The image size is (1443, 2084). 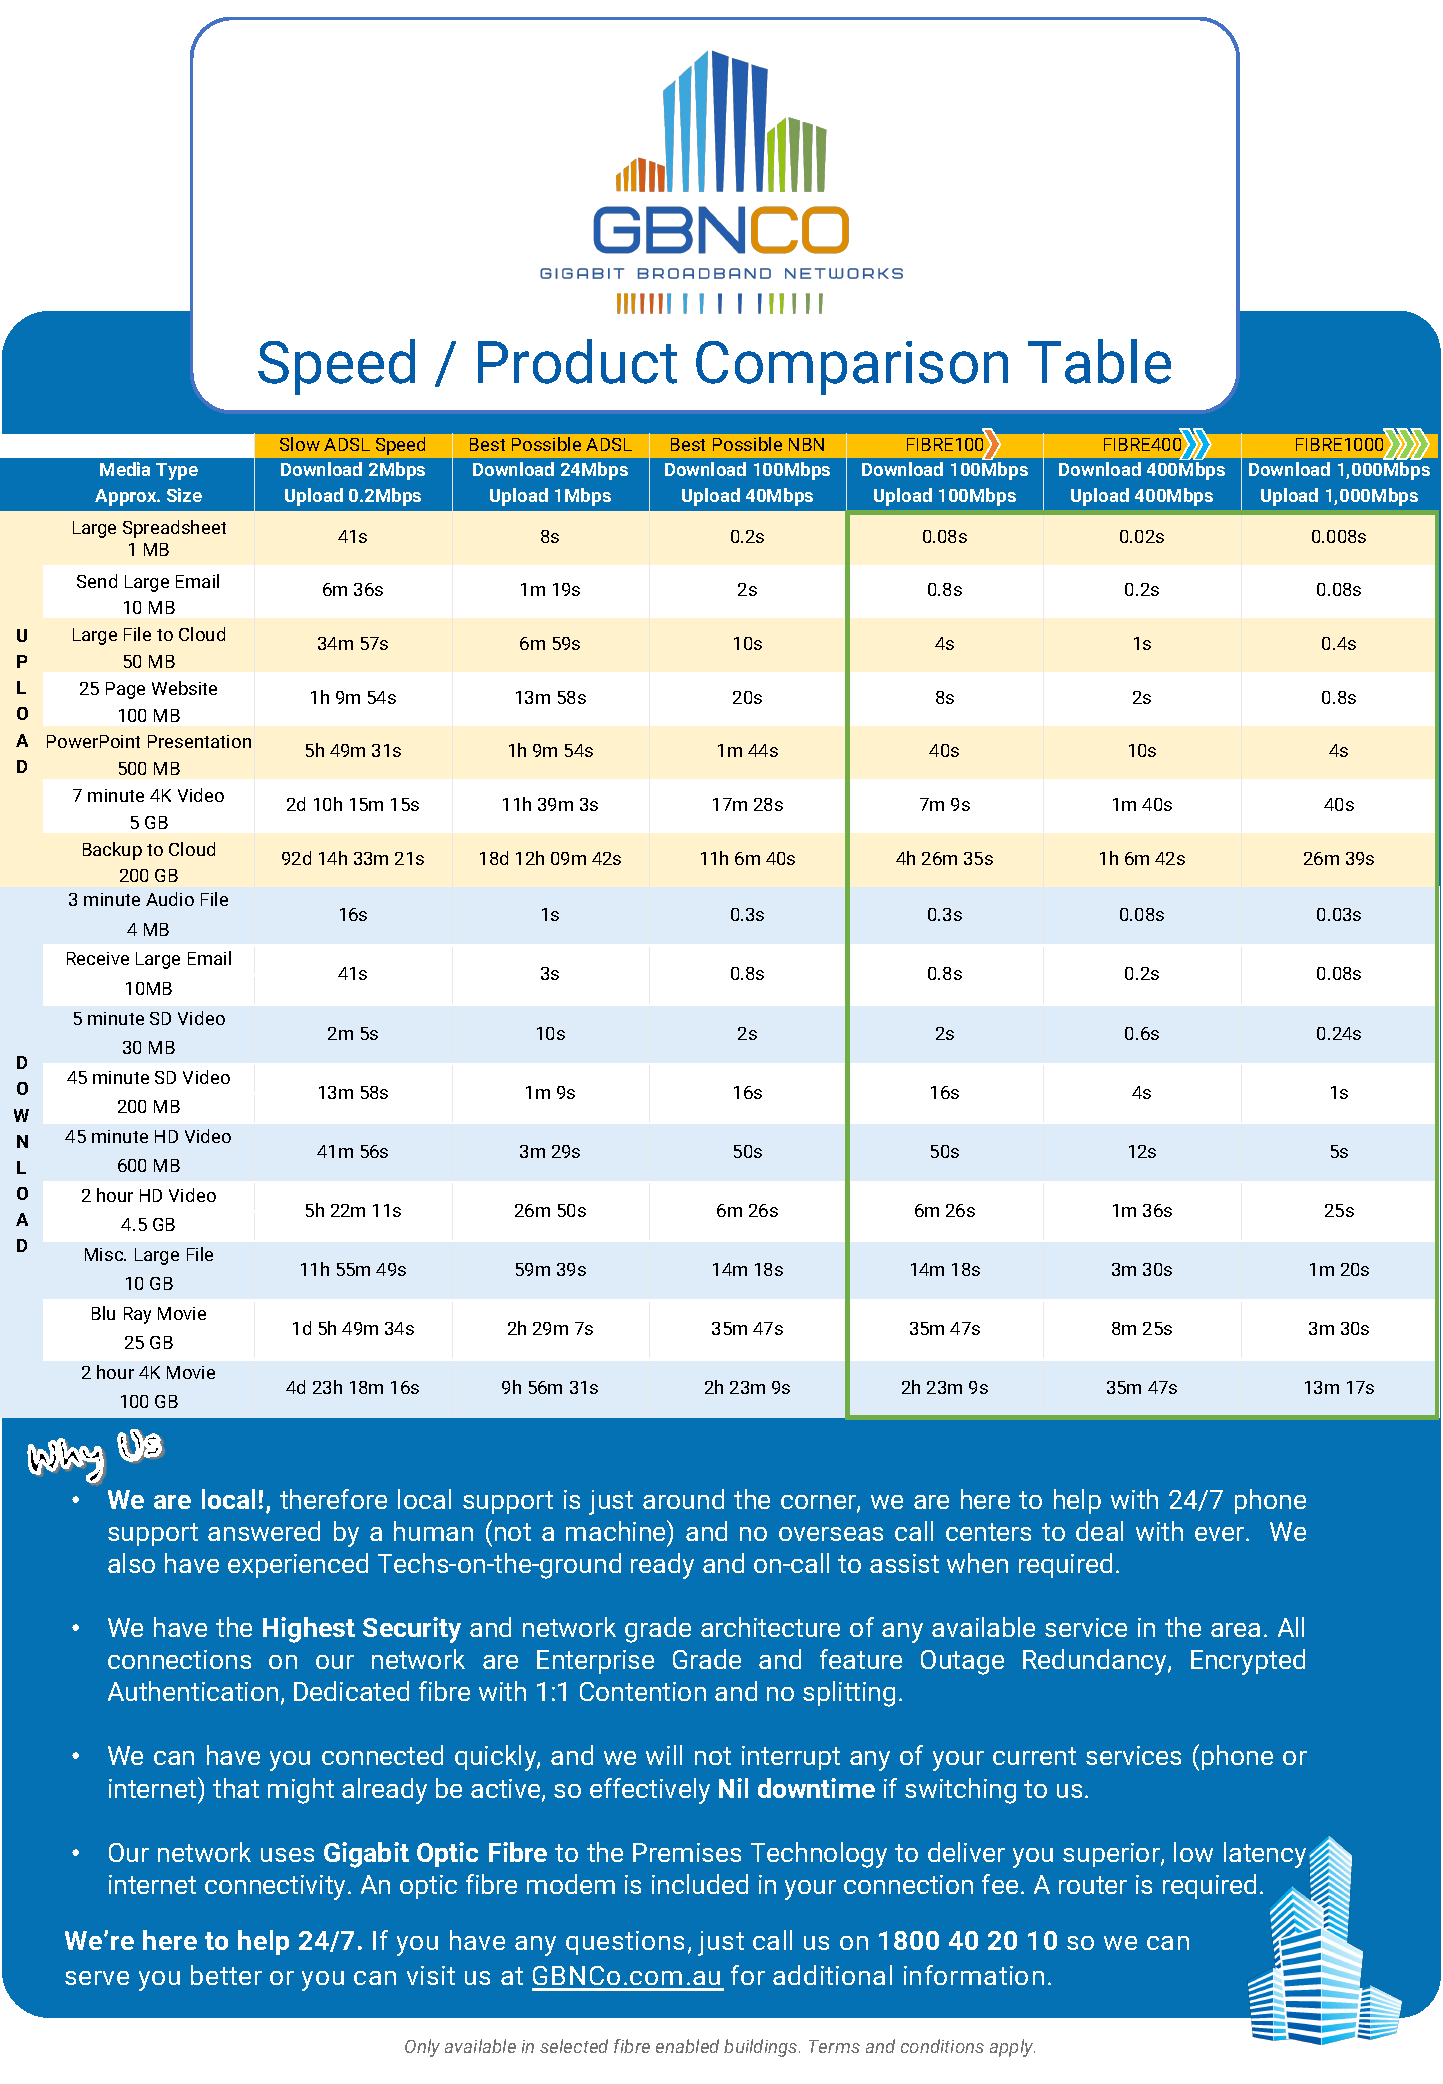 What do you see at coordinates (199, 741) in the screenshot?
I see `Presentation` at bounding box center [199, 741].
